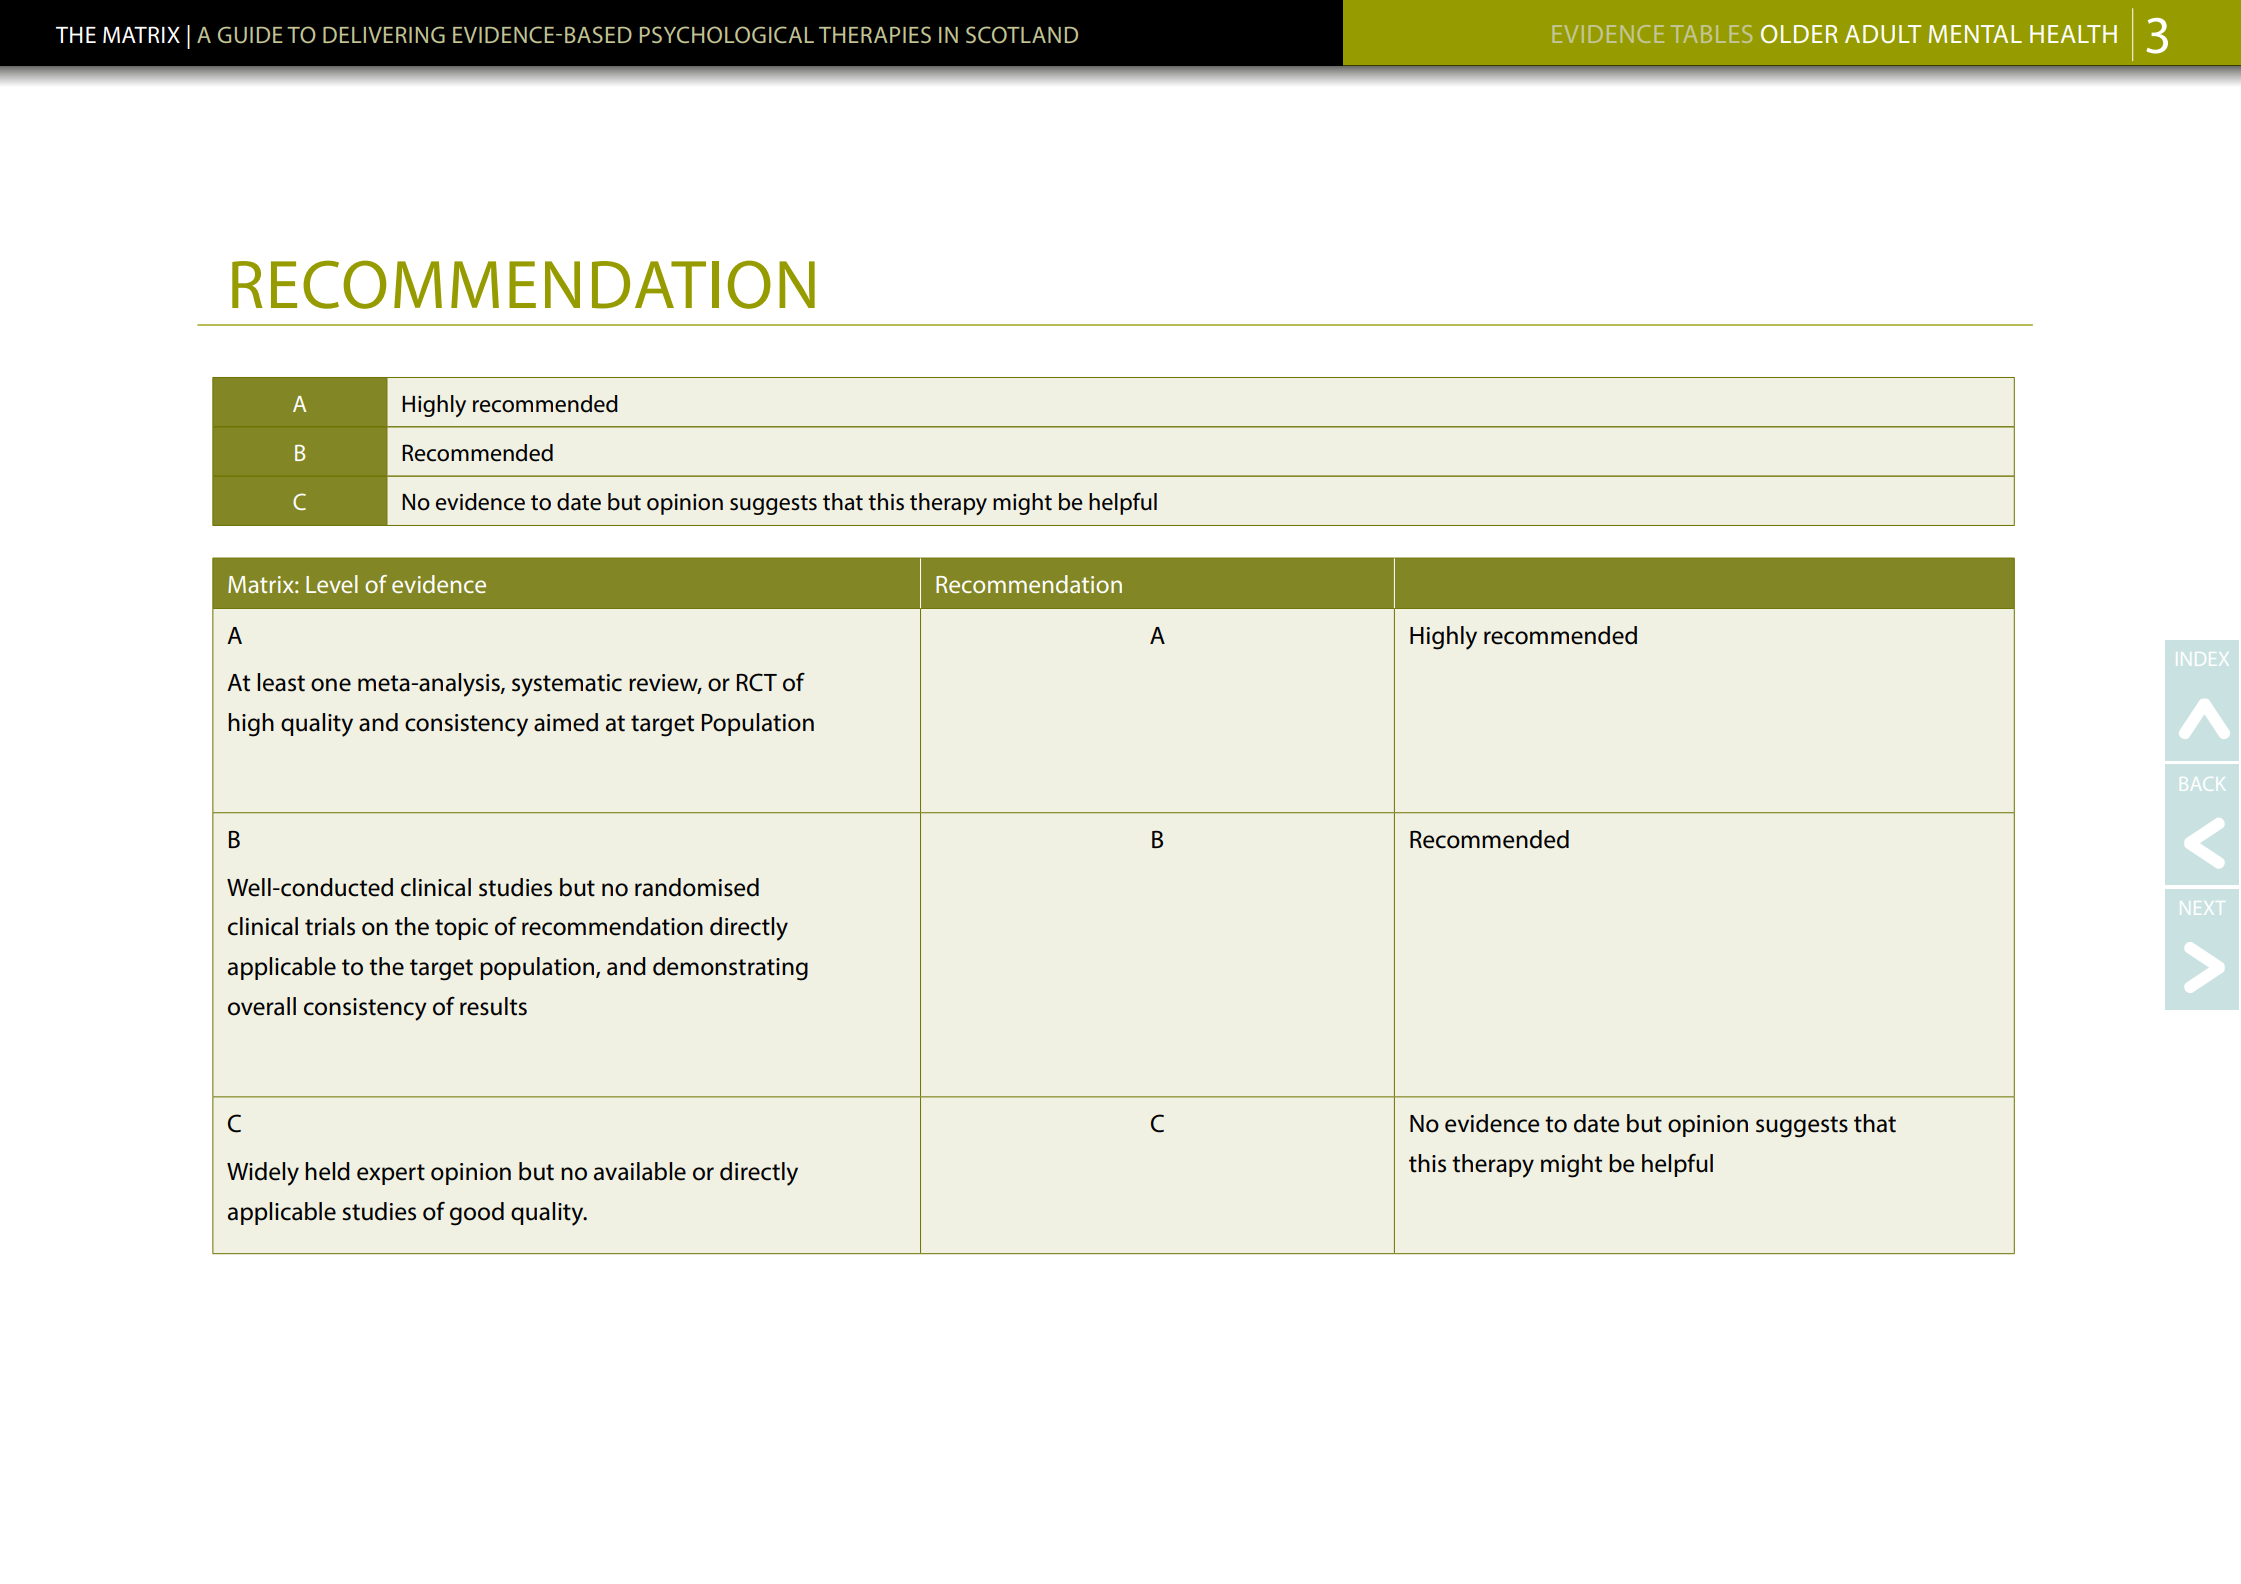  I want to click on SCOTLAND, so click(1022, 34).
